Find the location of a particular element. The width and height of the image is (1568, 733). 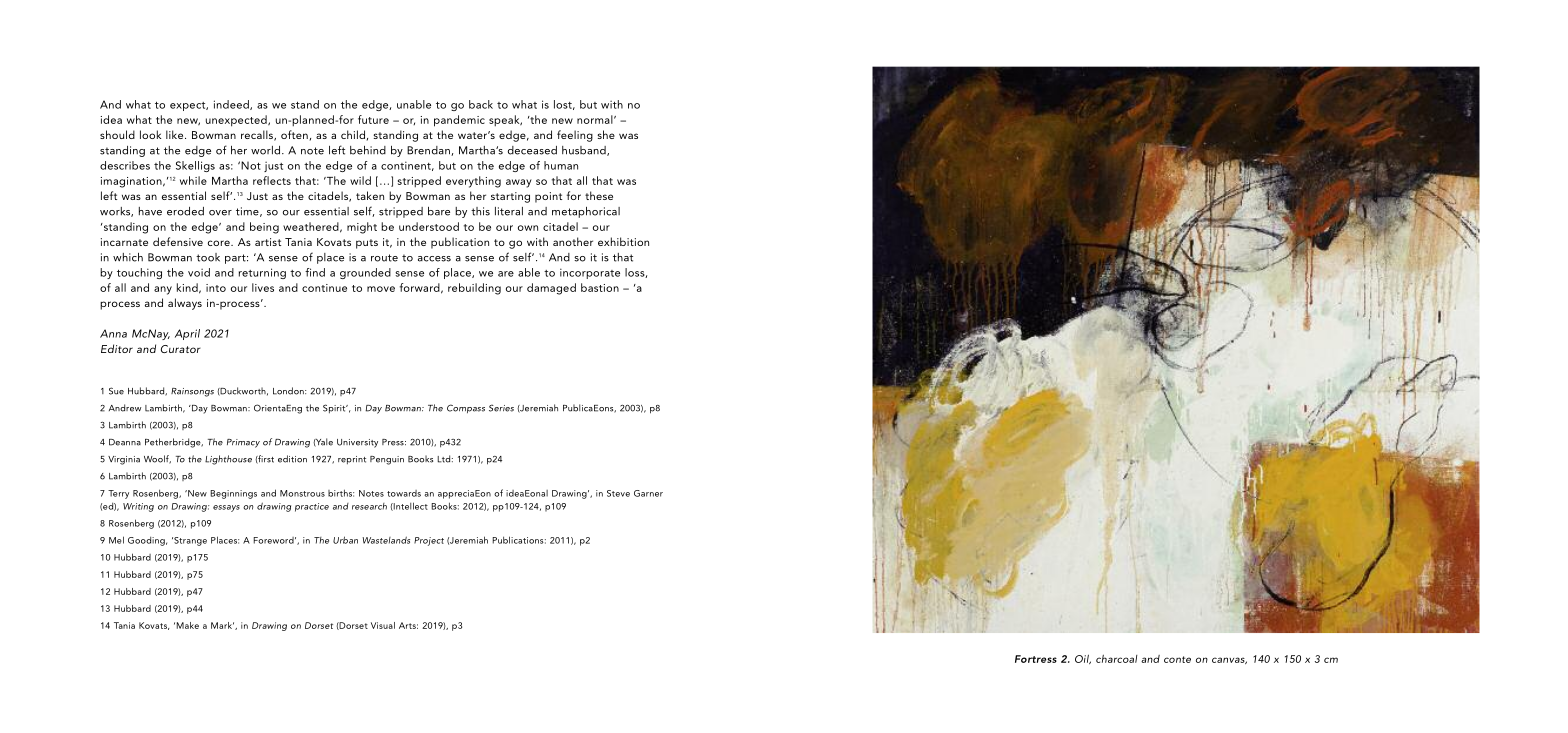

Fortress is located at coordinates (1036, 659).
